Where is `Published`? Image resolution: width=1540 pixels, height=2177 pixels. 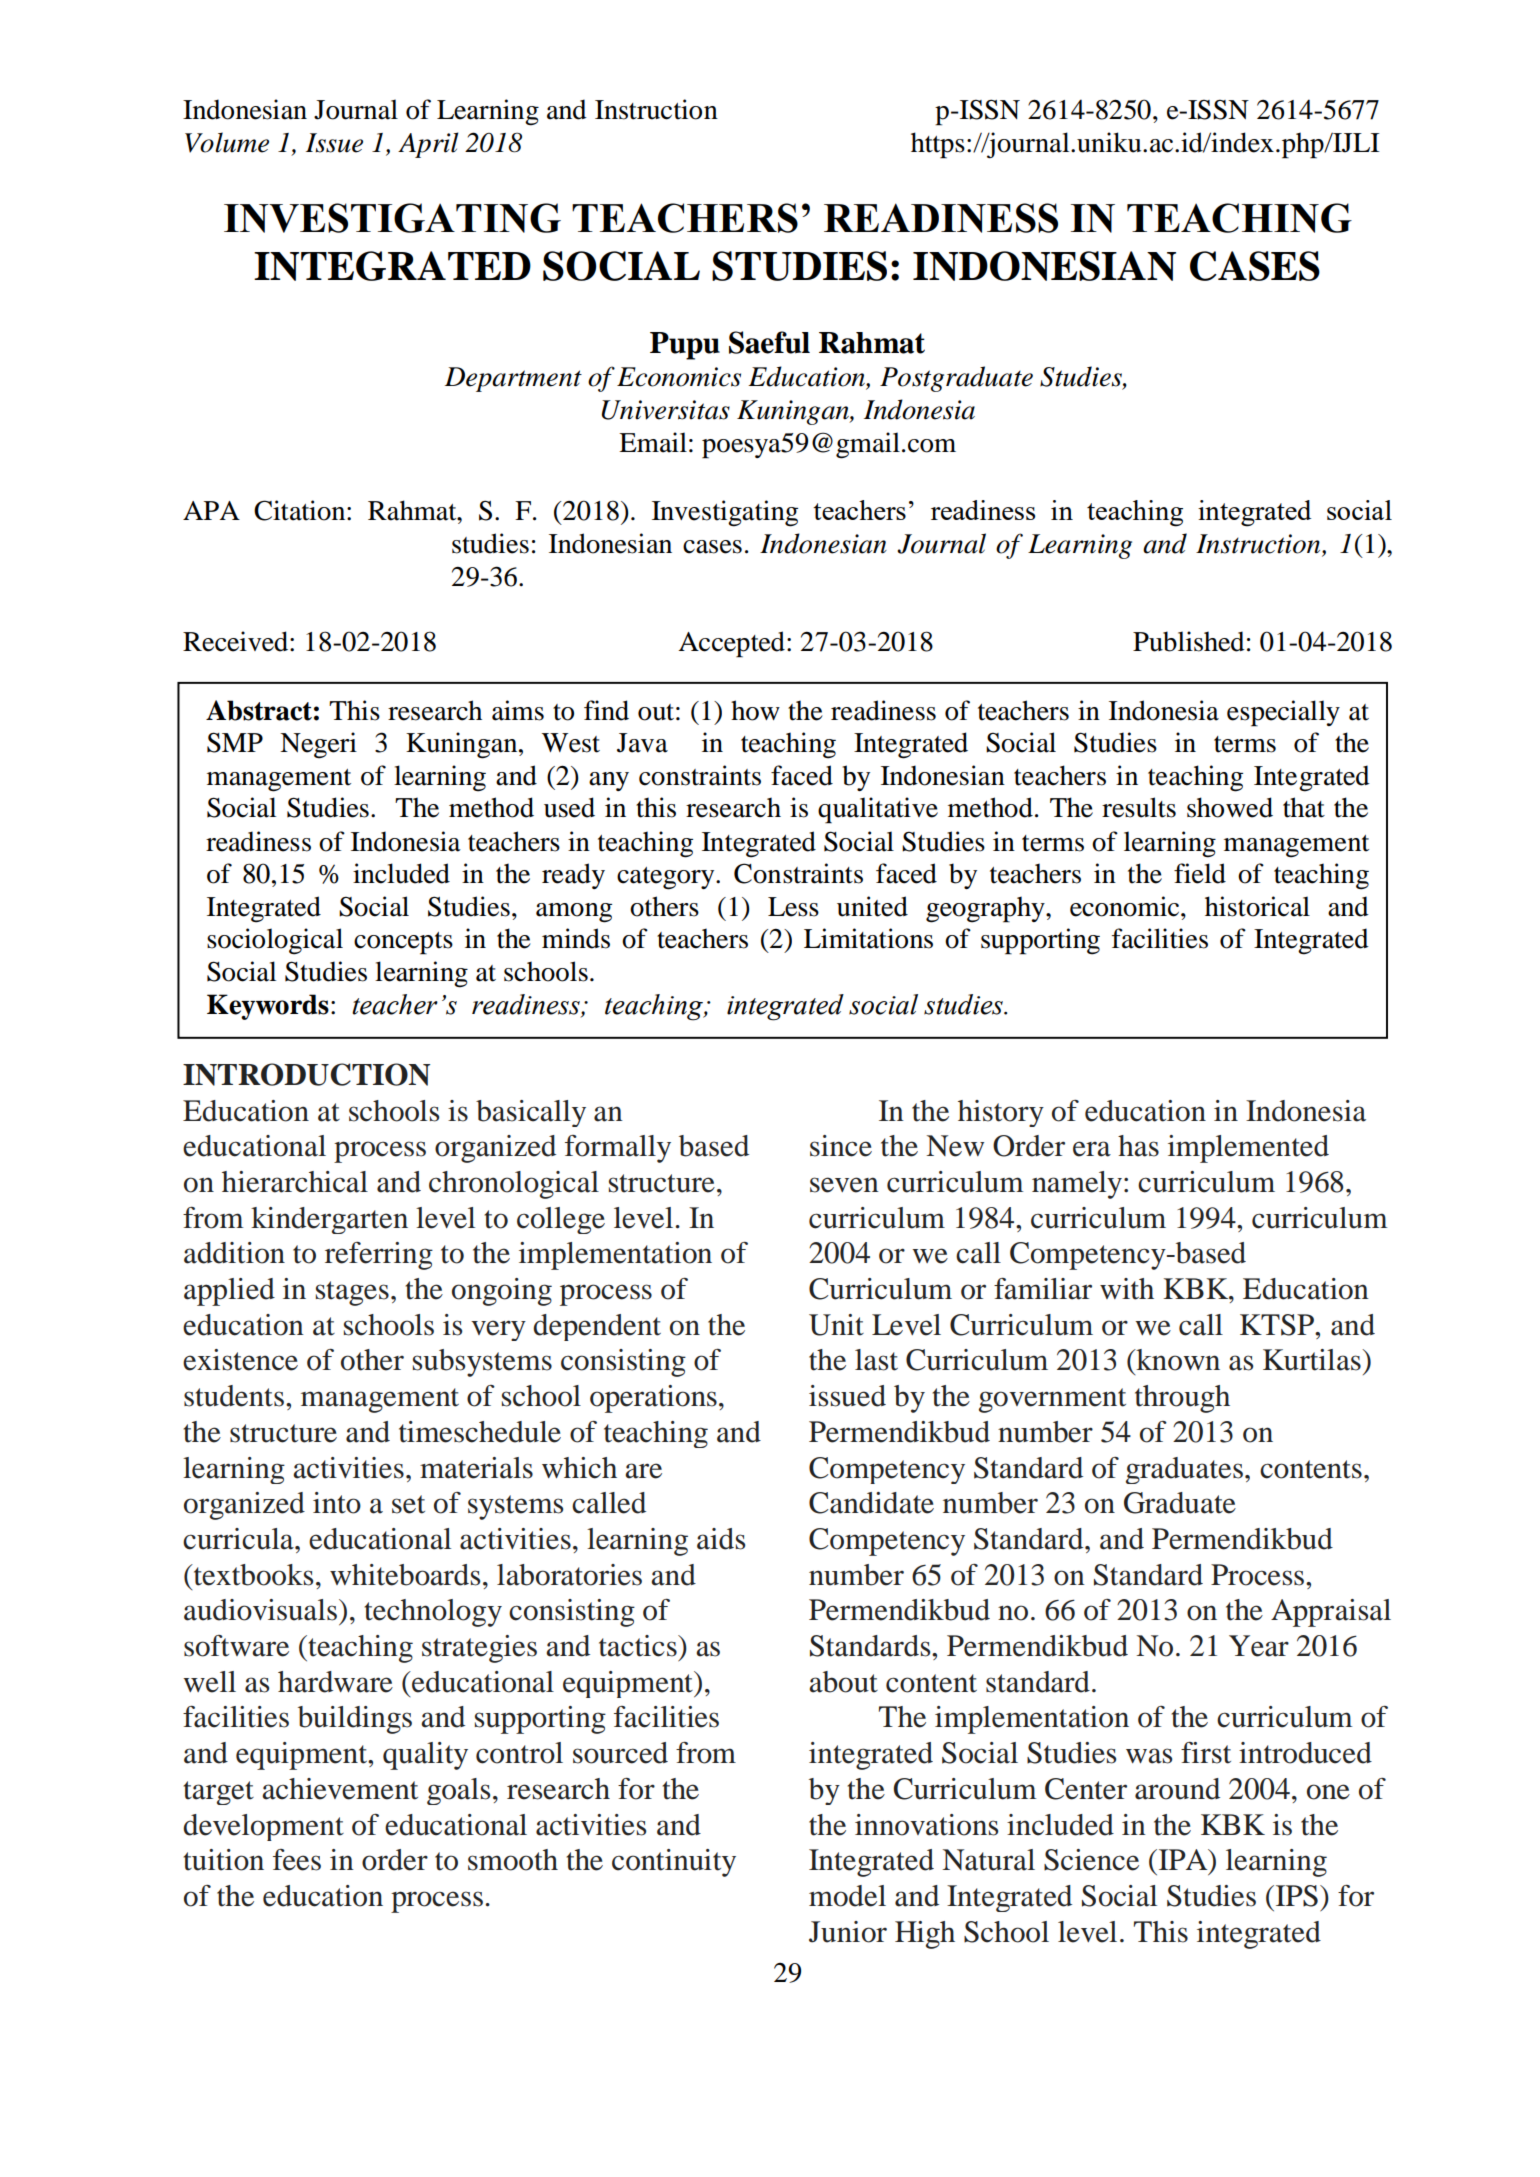
Published is located at coordinates (1189, 641).
